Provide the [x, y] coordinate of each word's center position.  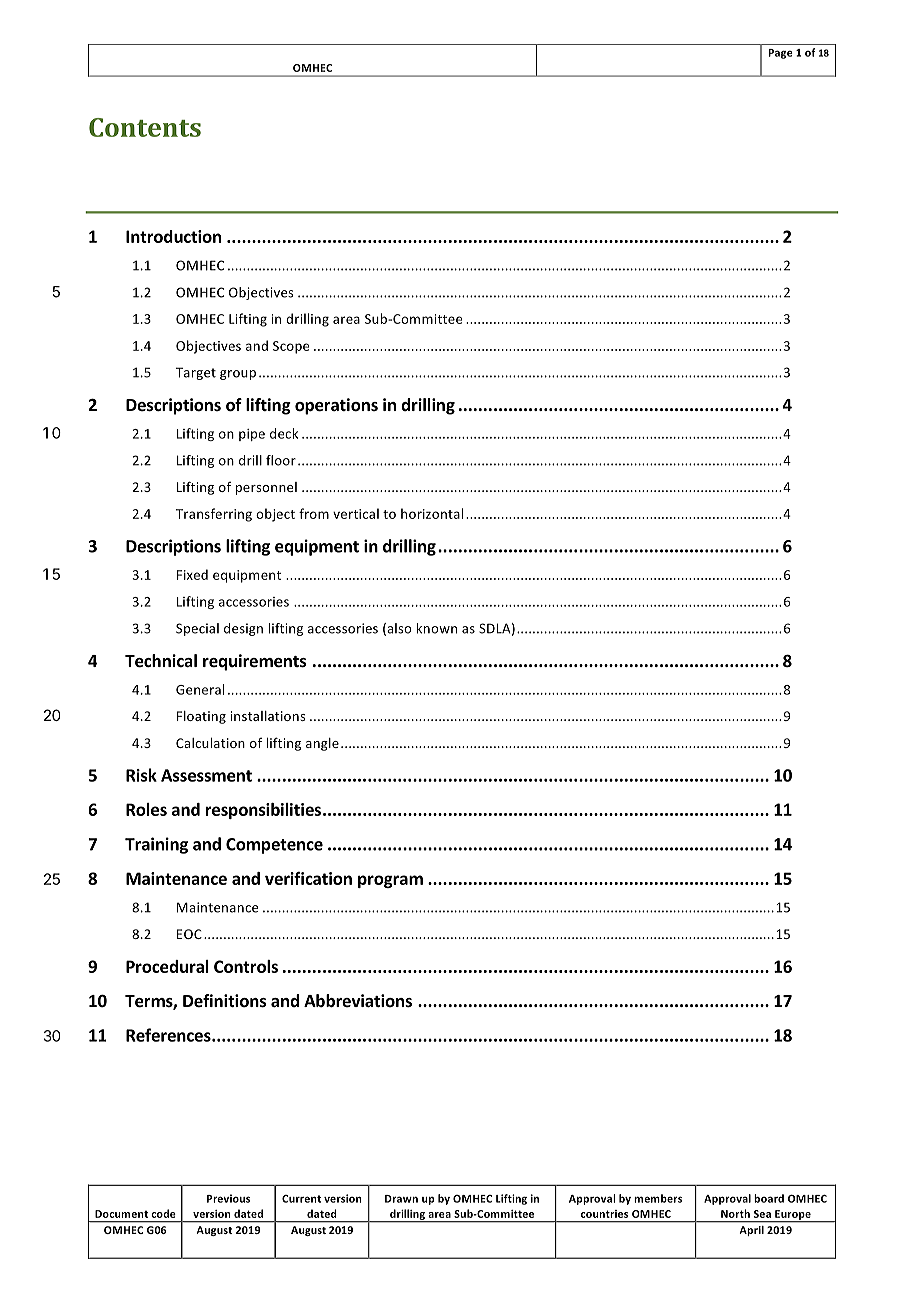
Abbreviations [358, 1001]
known [437, 628]
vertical [356, 513]
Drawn [401, 1199]
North [735, 1213]
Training [156, 845]
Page [781, 54]
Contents [145, 127]
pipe [252, 435]
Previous [228, 1198]
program [390, 881]
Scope [291, 347]
